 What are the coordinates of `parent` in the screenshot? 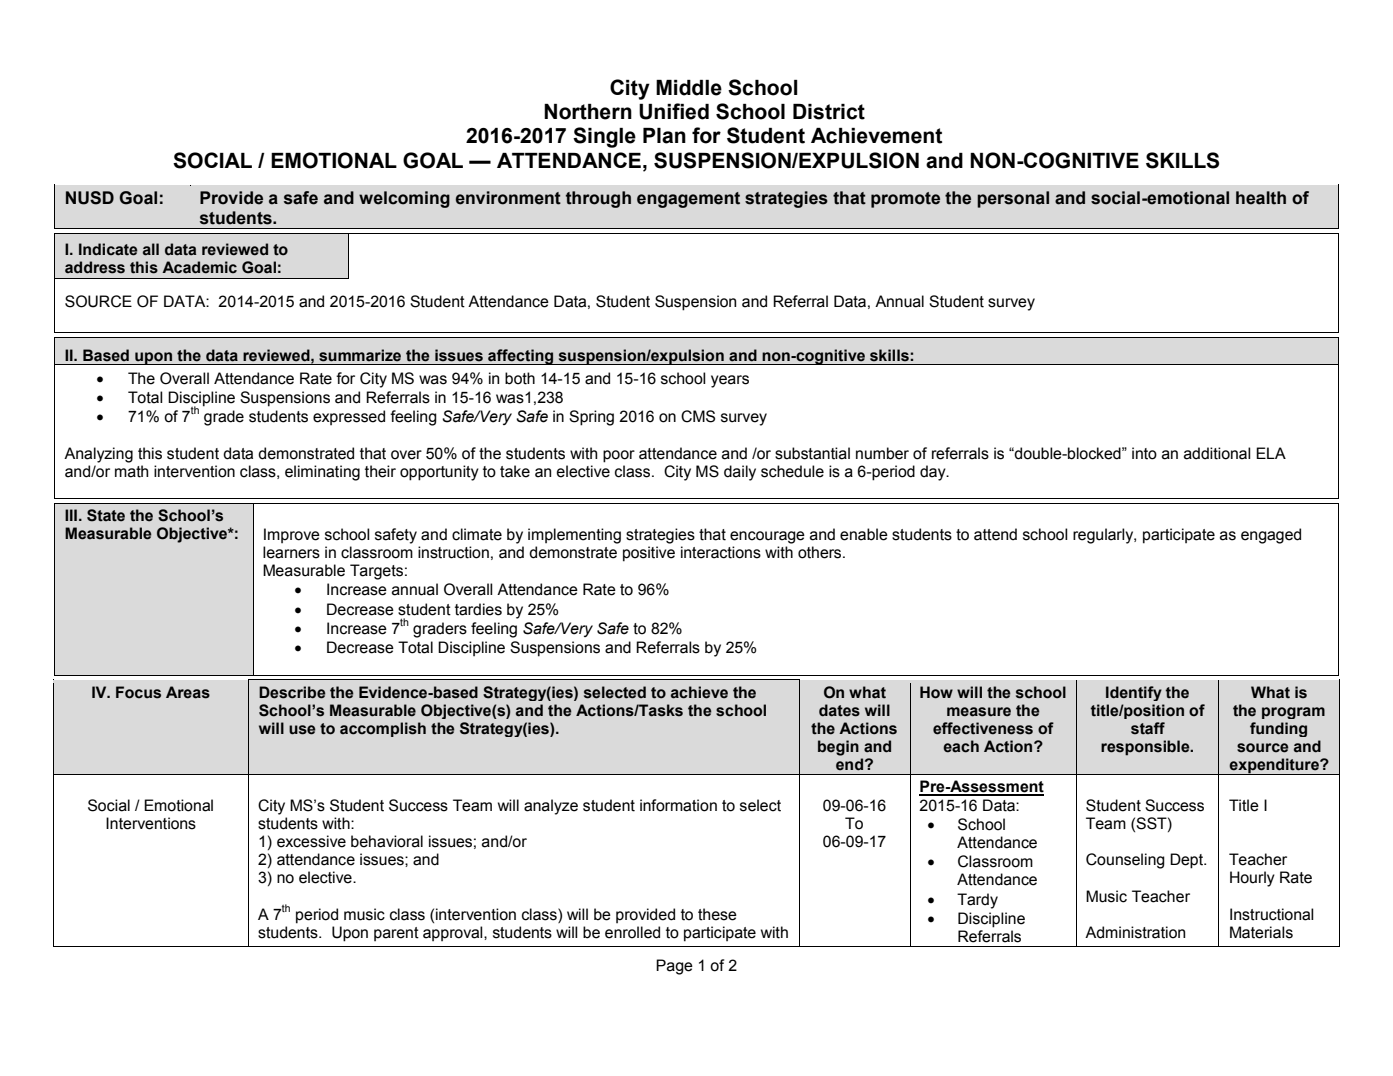 It's located at (396, 934).
